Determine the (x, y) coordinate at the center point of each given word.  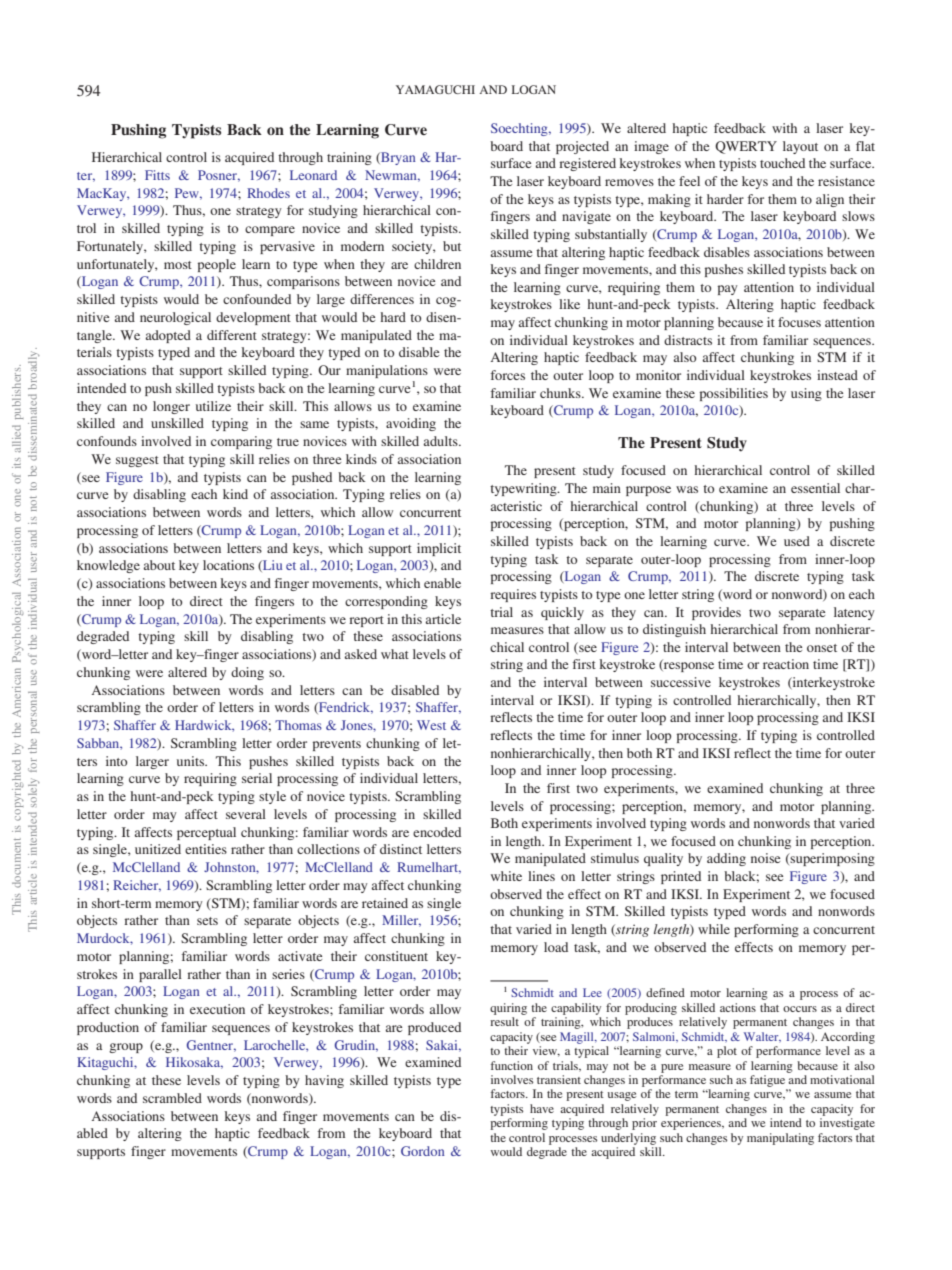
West (431, 725)
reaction (786, 664)
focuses (799, 322)
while (714, 929)
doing (247, 673)
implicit (439, 549)
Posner (219, 176)
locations (228, 565)
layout (800, 147)
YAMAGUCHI (435, 89)
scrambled (172, 1098)
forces (508, 375)
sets (207, 921)
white (506, 876)
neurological (175, 318)
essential (815, 488)
